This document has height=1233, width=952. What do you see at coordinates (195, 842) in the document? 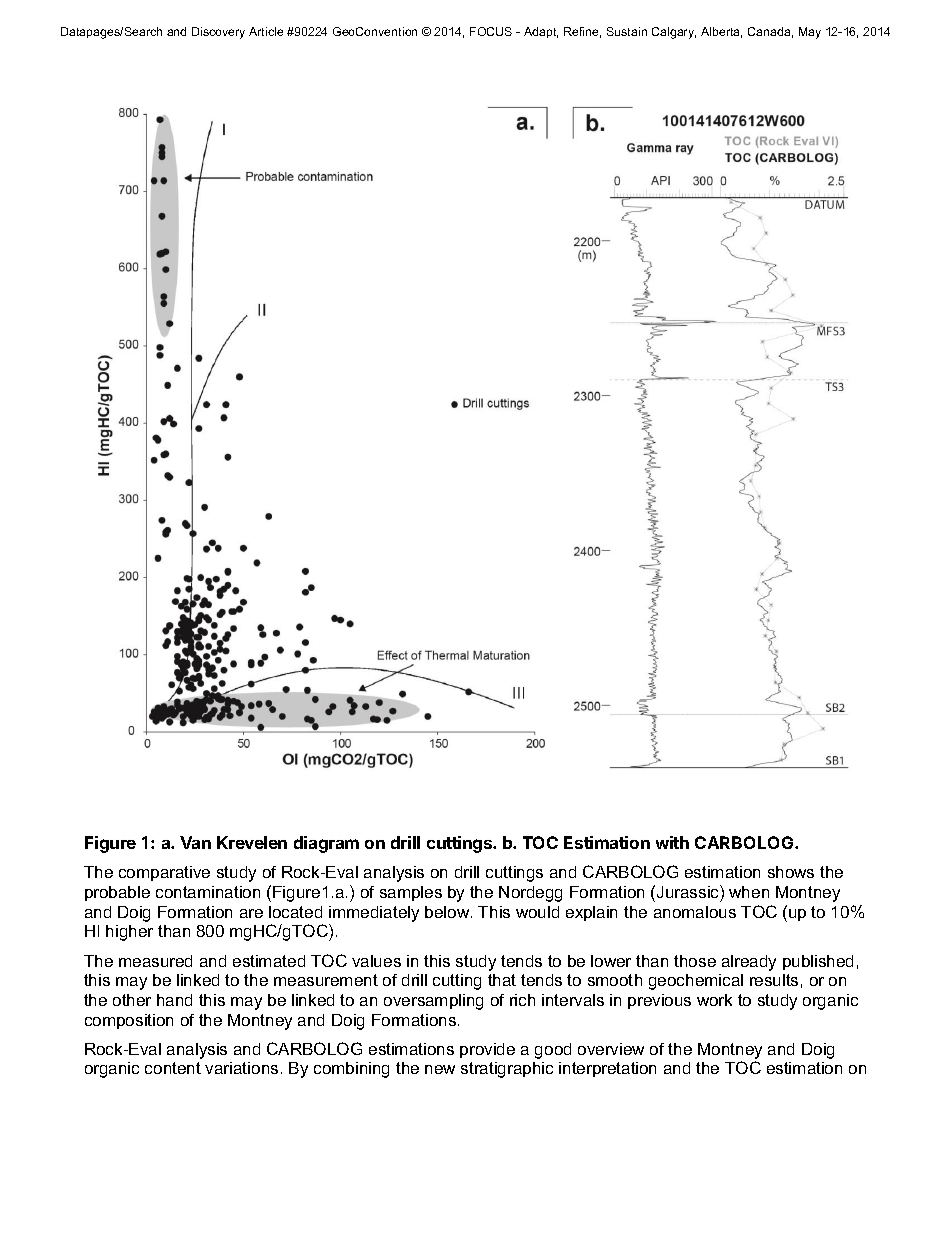
I see `Van` at bounding box center [195, 842].
